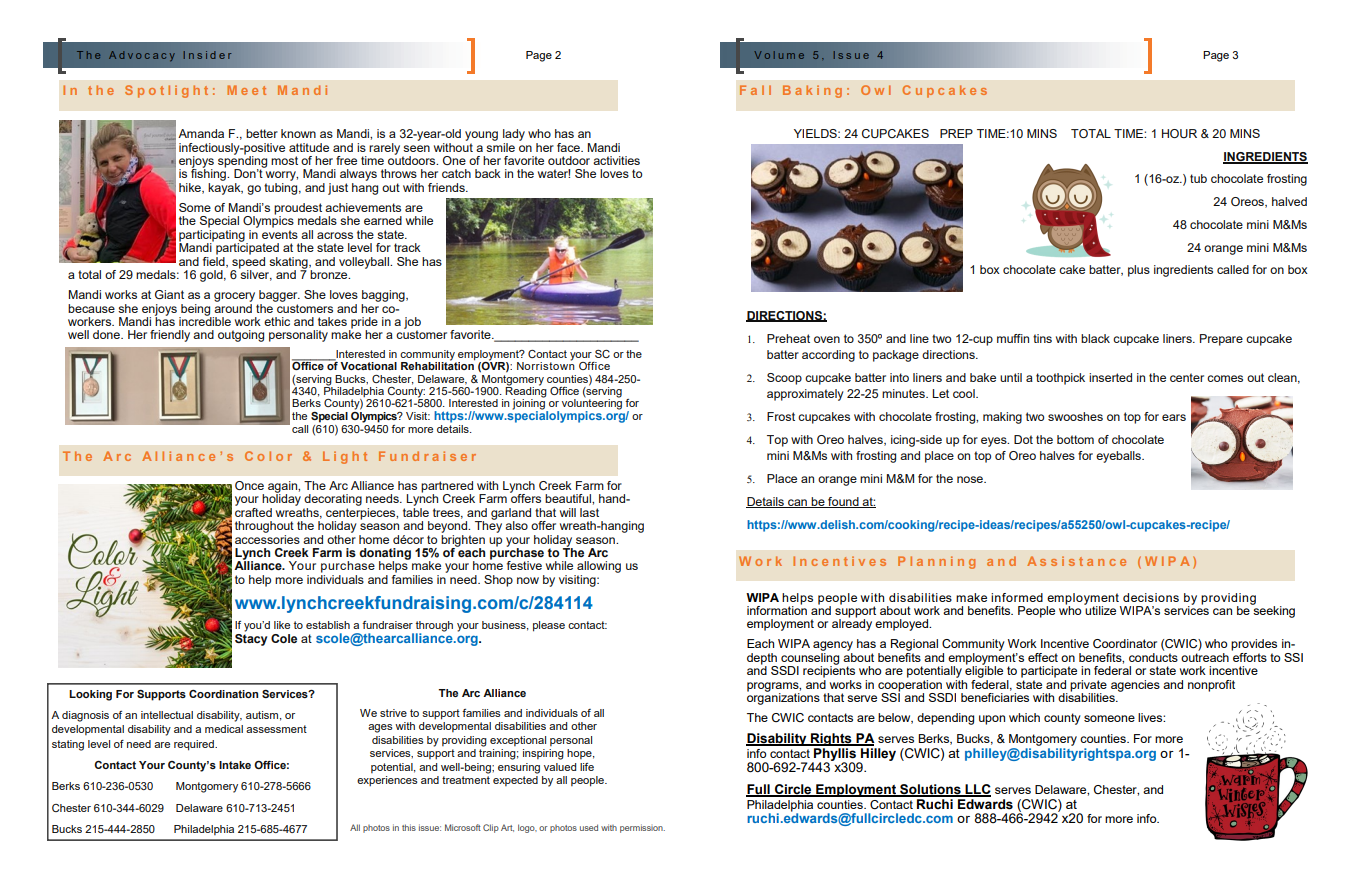 The width and height of the image is (1372, 887). What do you see at coordinates (1151, 597) in the image?
I see `decisions` at bounding box center [1151, 597].
